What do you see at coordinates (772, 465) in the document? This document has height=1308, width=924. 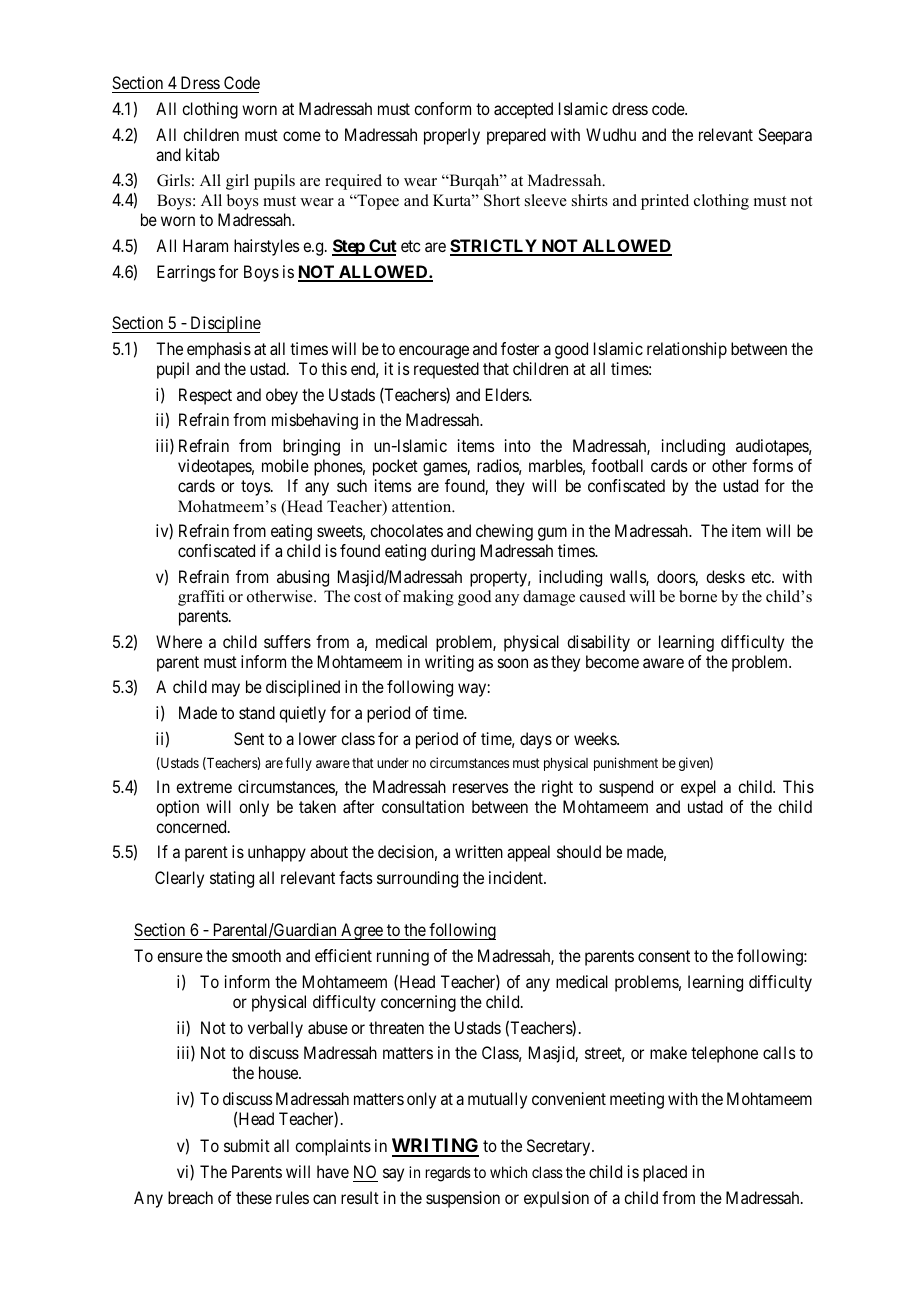 I see `forms` at bounding box center [772, 465].
